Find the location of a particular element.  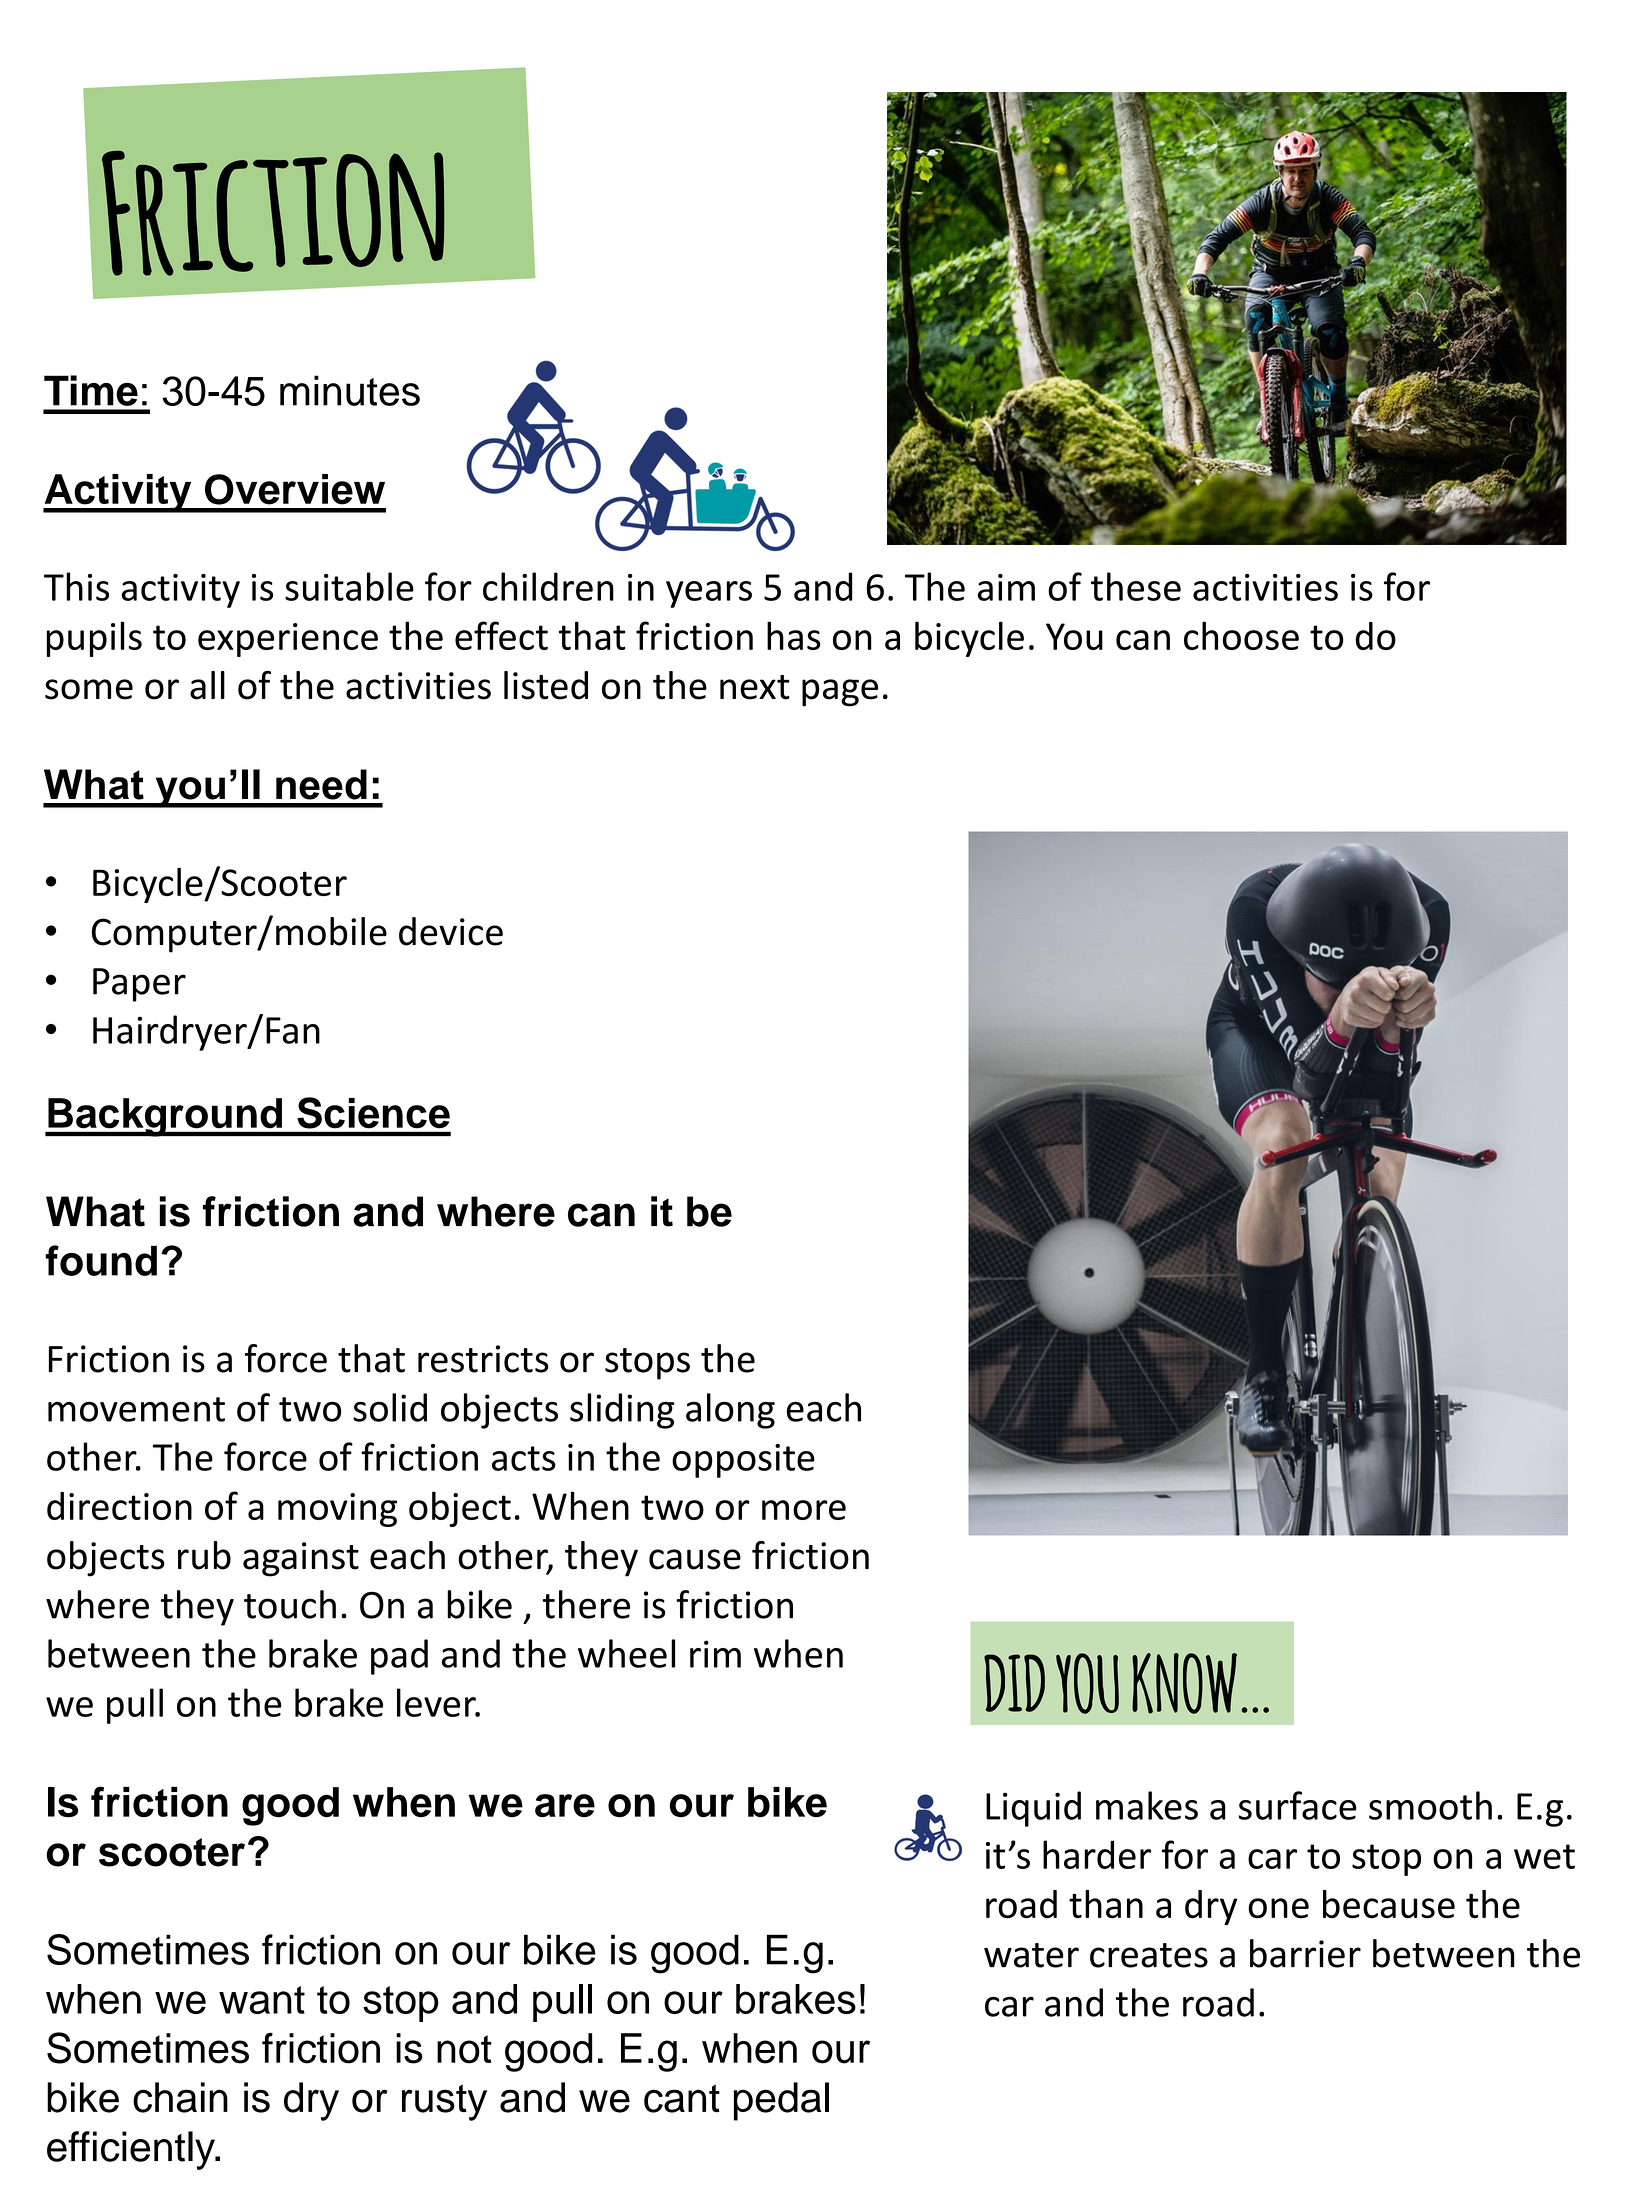

years is located at coordinates (709, 594).
